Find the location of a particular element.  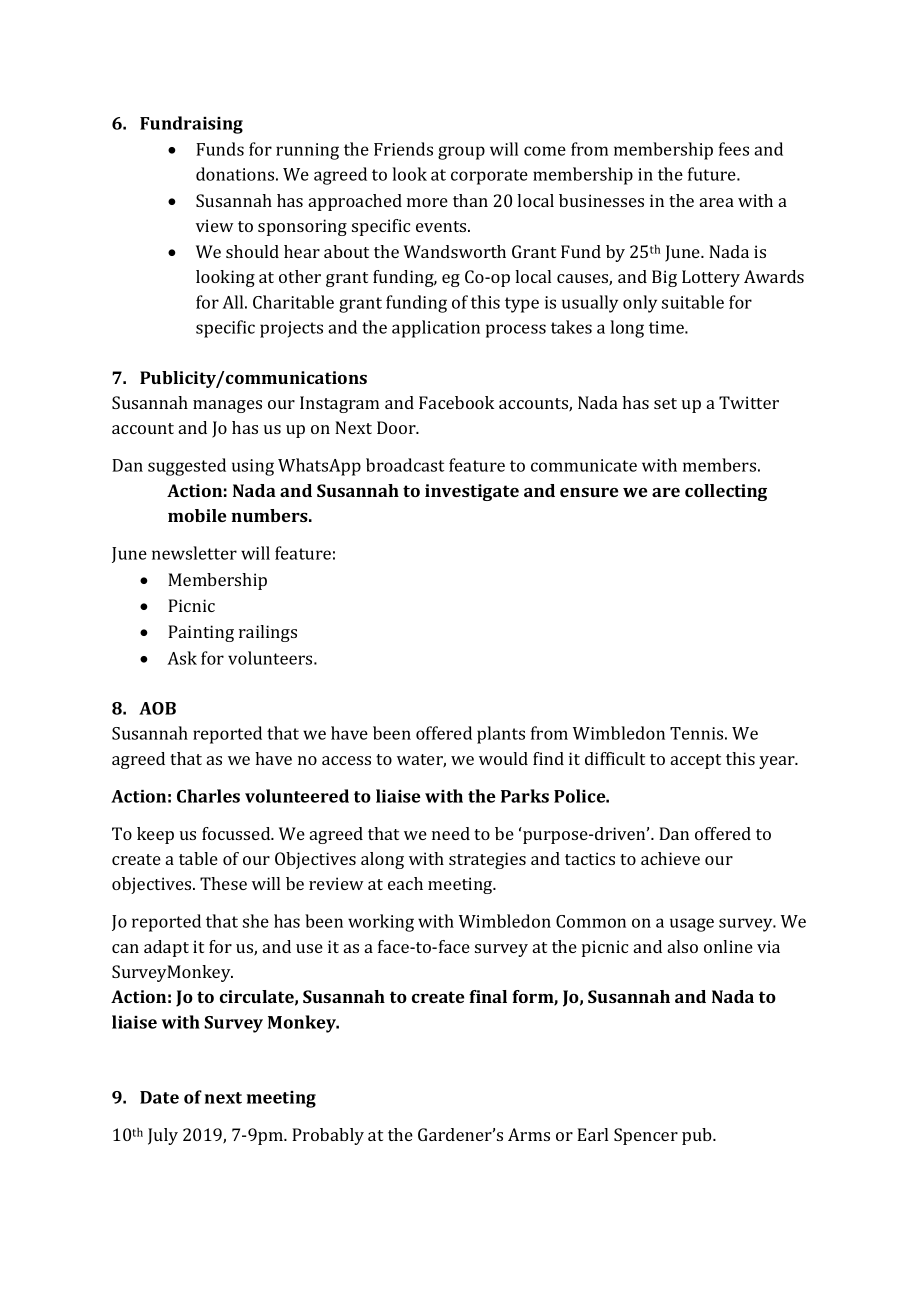

accept is located at coordinates (696, 761).
